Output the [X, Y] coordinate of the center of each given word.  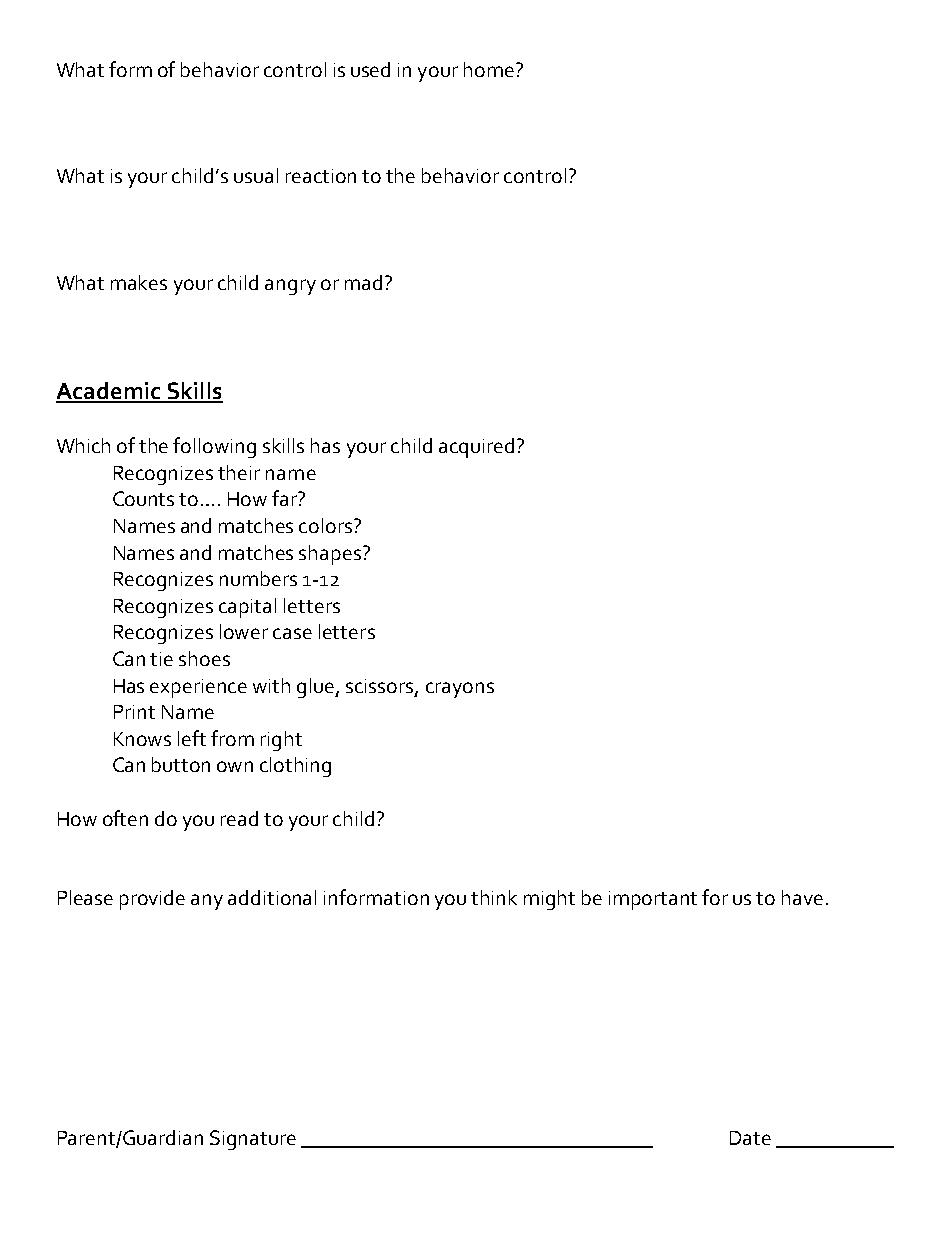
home [490, 69]
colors [327, 525]
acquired [476, 448]
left [192, 738]
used [370, 69]
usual [256, 175]
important [653, 900]
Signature [253, 1140]
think [494, 897]
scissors [381, 687]
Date [750, 1138]
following [214, 447]
